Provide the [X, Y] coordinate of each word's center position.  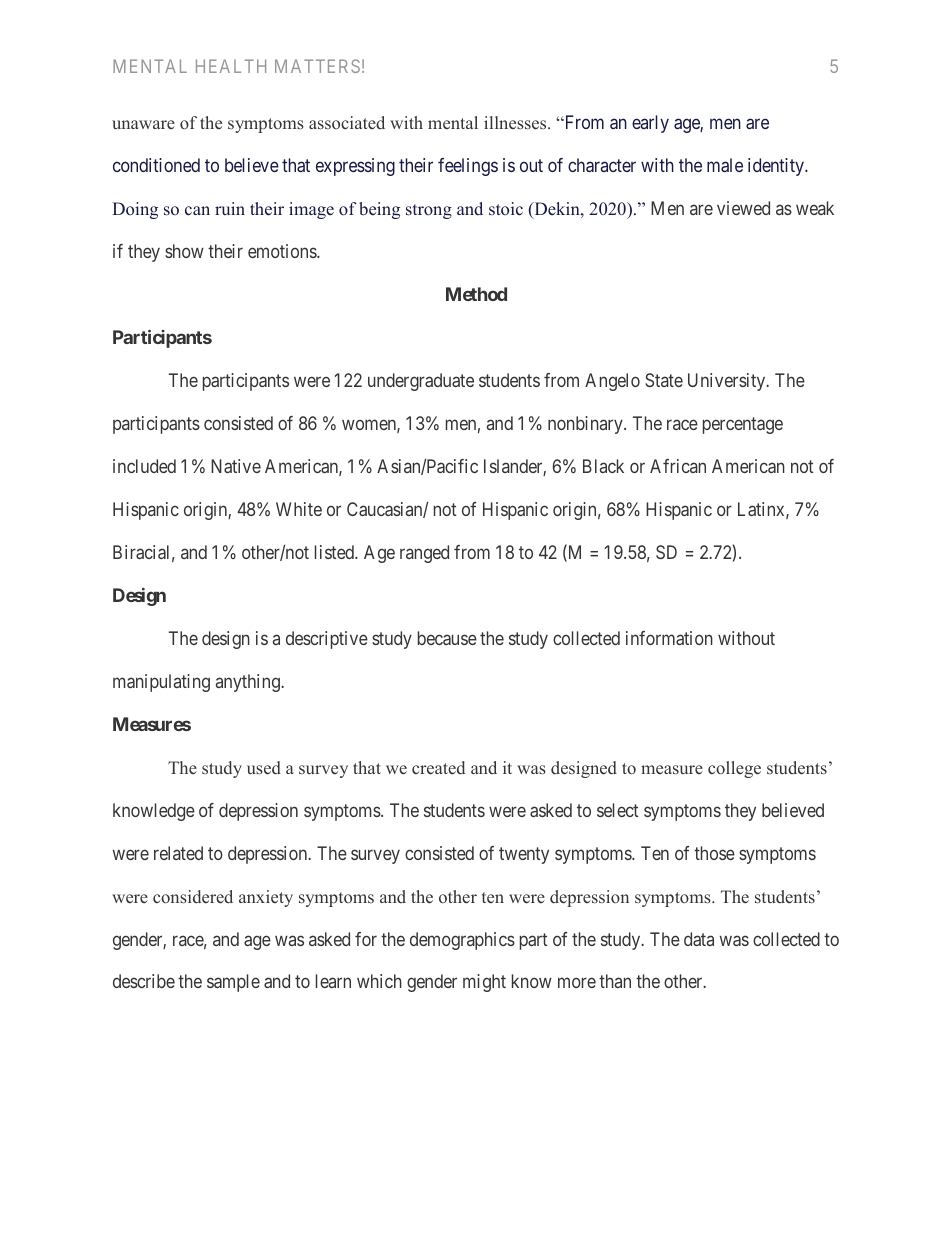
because [447, 638]
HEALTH [231, 66]
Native [236, 466]
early [650, 124]
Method [476, 294]
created [438, 768]
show [184, 251]
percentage [743, 425]
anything [249, 683]
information [669, 638]
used [264, 768]
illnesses [516, 123]
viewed [743, 208]
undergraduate [421, 382]
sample [233, 983]
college [734, 769]
